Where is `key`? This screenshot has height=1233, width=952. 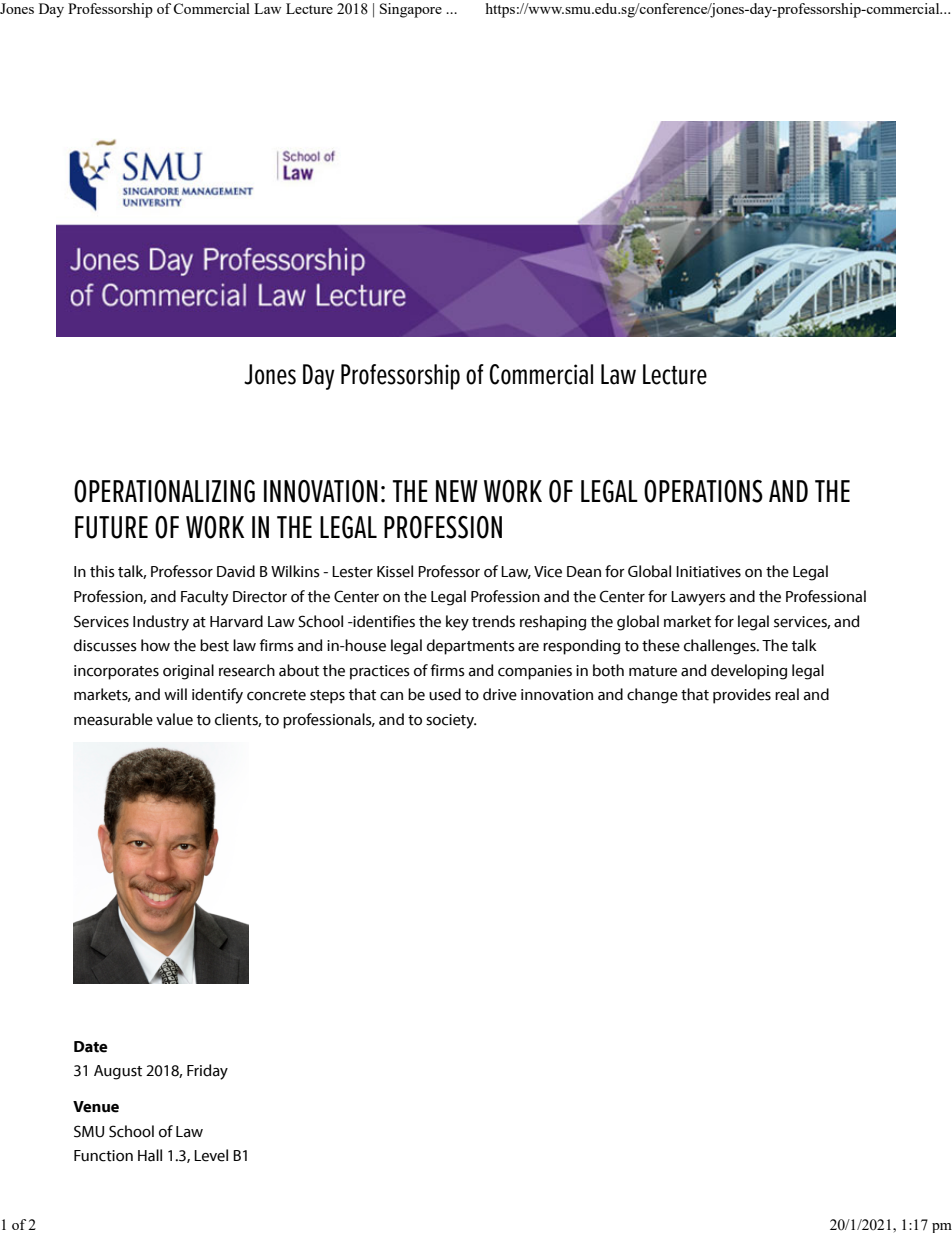
key is located at coordinates (457, 623).
